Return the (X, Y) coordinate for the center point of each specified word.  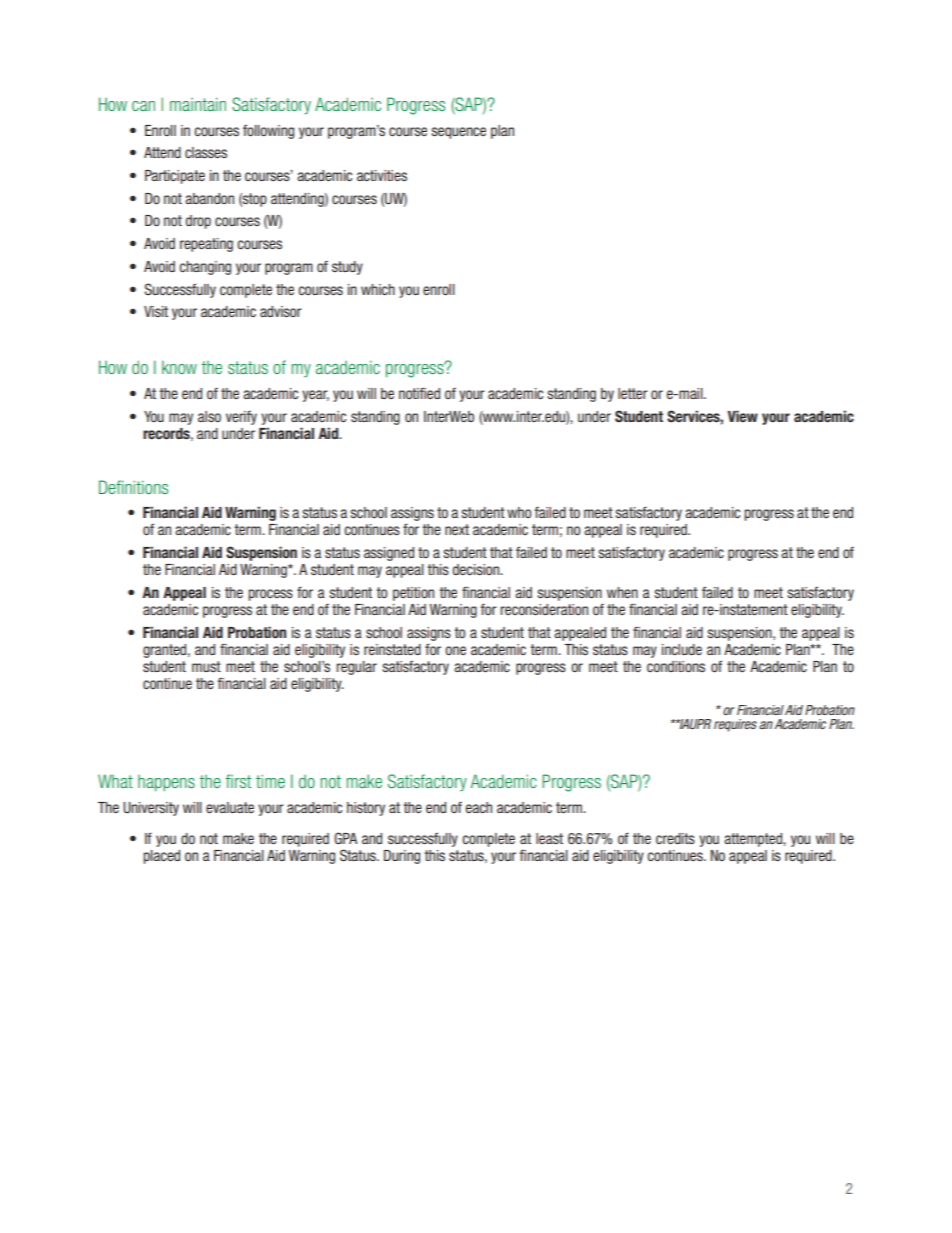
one (455, 650)
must (206, 666)
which (378, 289)
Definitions (133, 487)
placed (161, 857)
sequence (458, 133)
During (402, 857)
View (742, 416)
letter (633, 393)
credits (675, 838)
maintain (198, 104)
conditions (676, 666)
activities (382, 175)
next (457, 529)
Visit (156, 311)
